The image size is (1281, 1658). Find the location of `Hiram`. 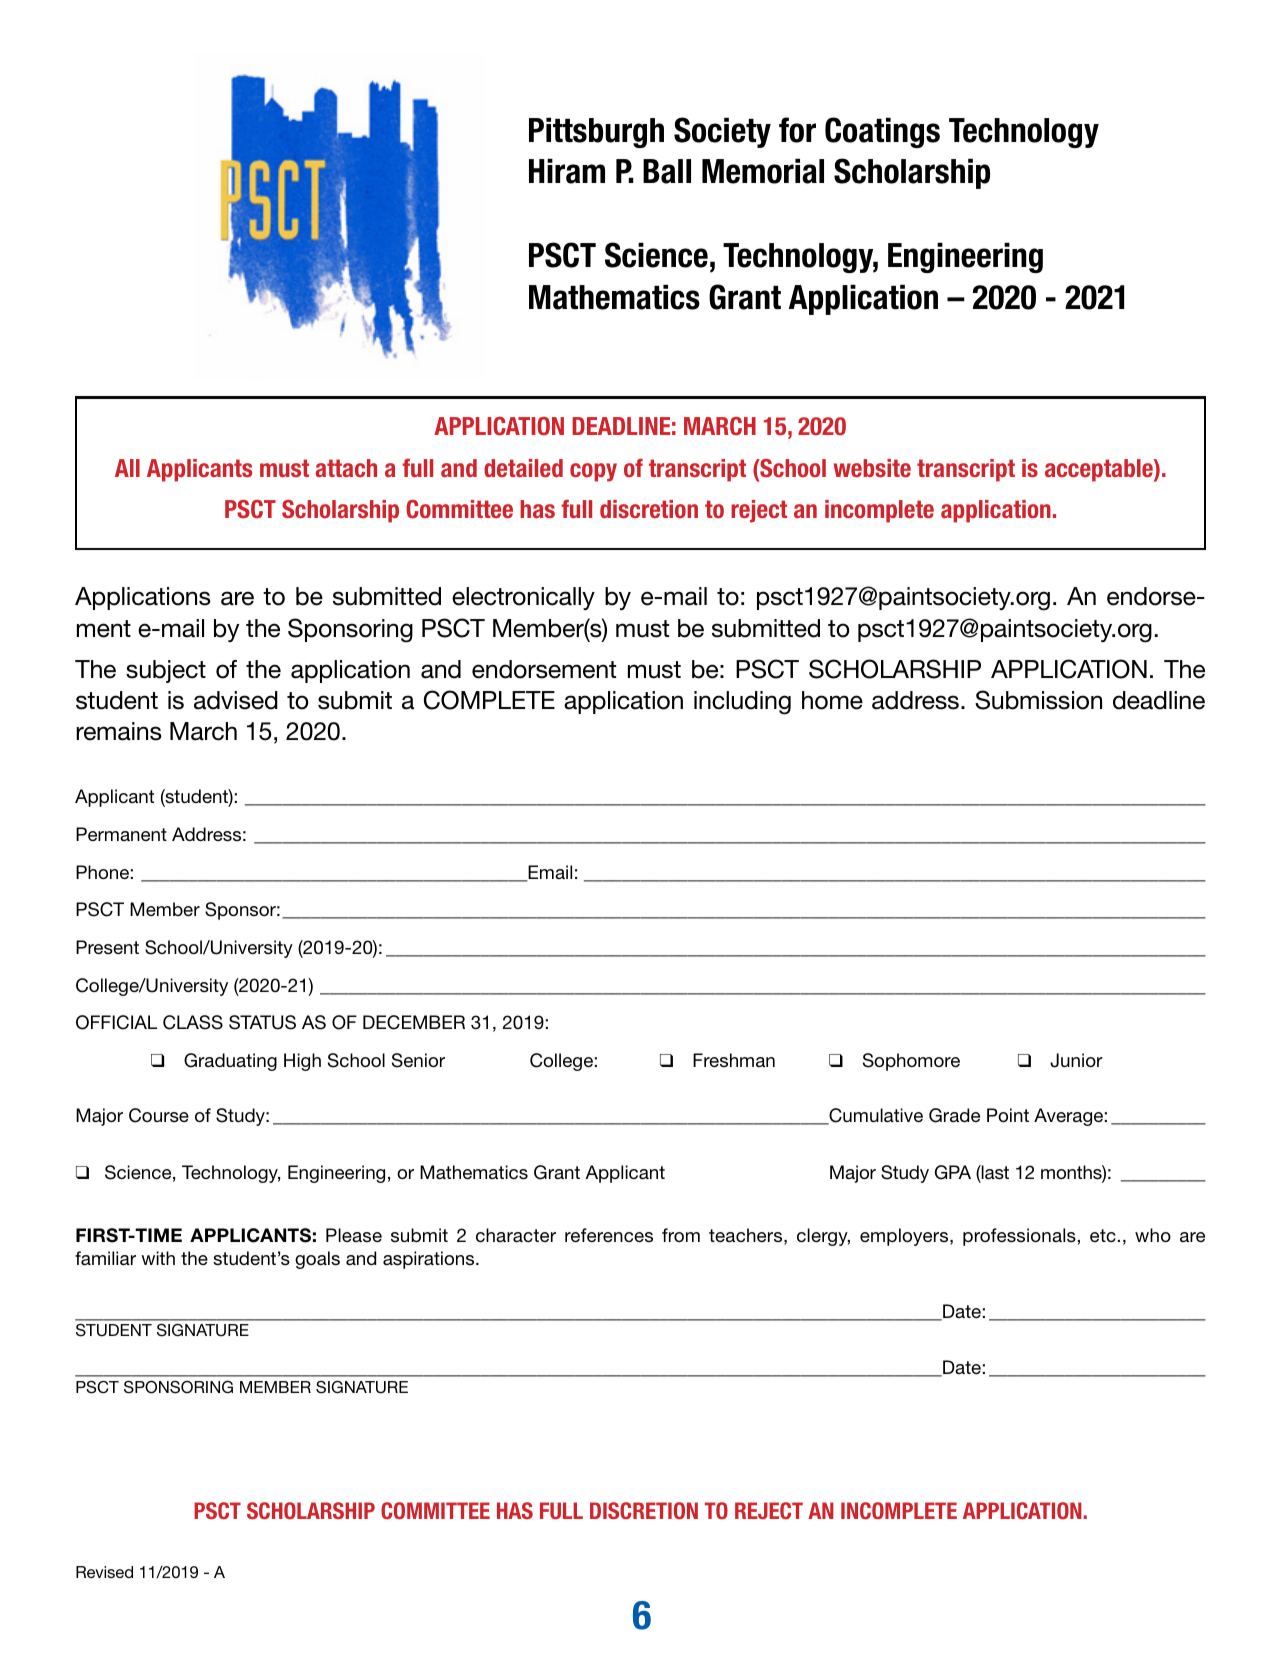

Hiram is located at coordinates (567, 171).
